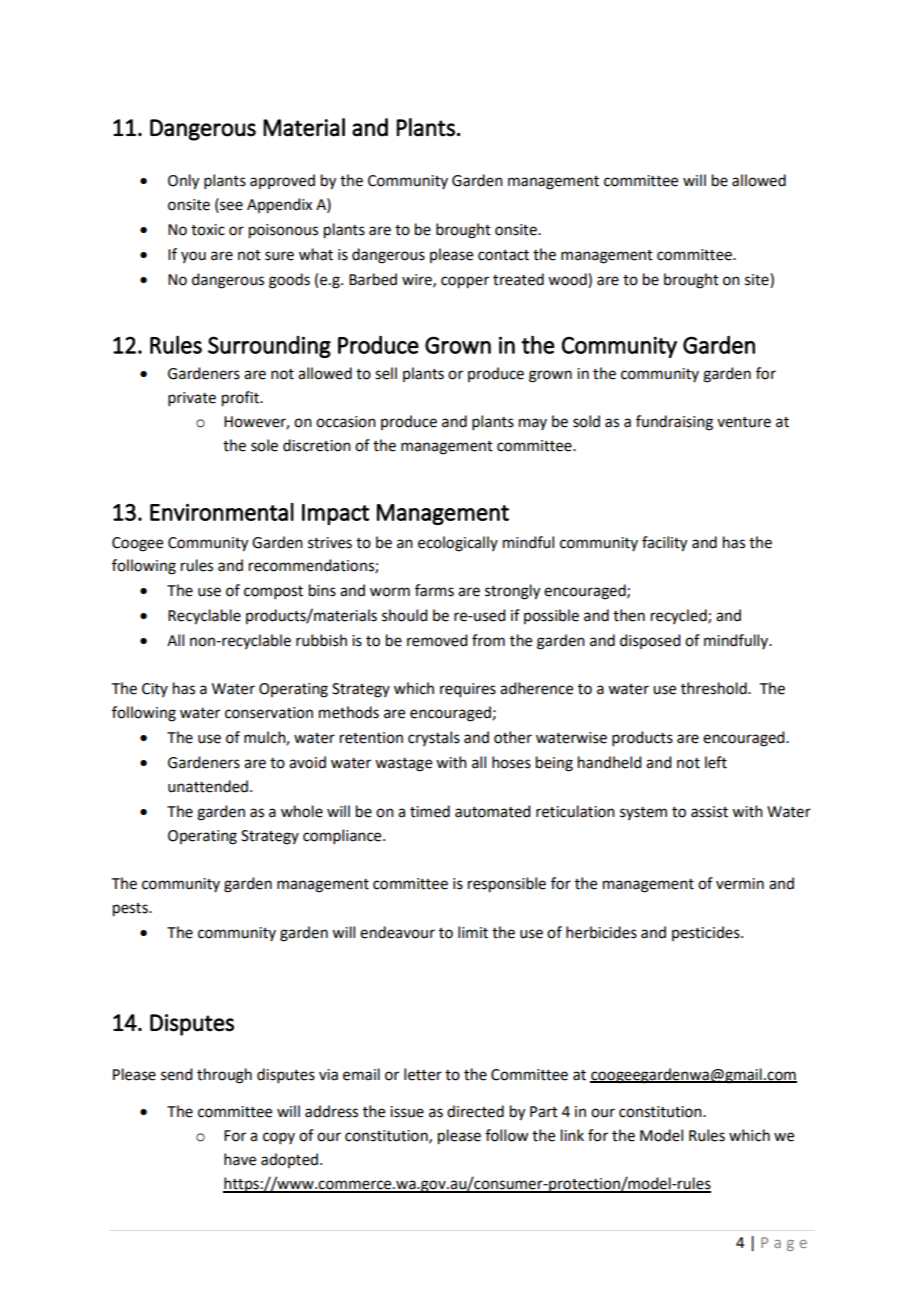 The image size is (924, 1308). What do you see at coordinates (407, 1112) in the screenshot?
I see `issue` at bounding box center [407, 1112].
